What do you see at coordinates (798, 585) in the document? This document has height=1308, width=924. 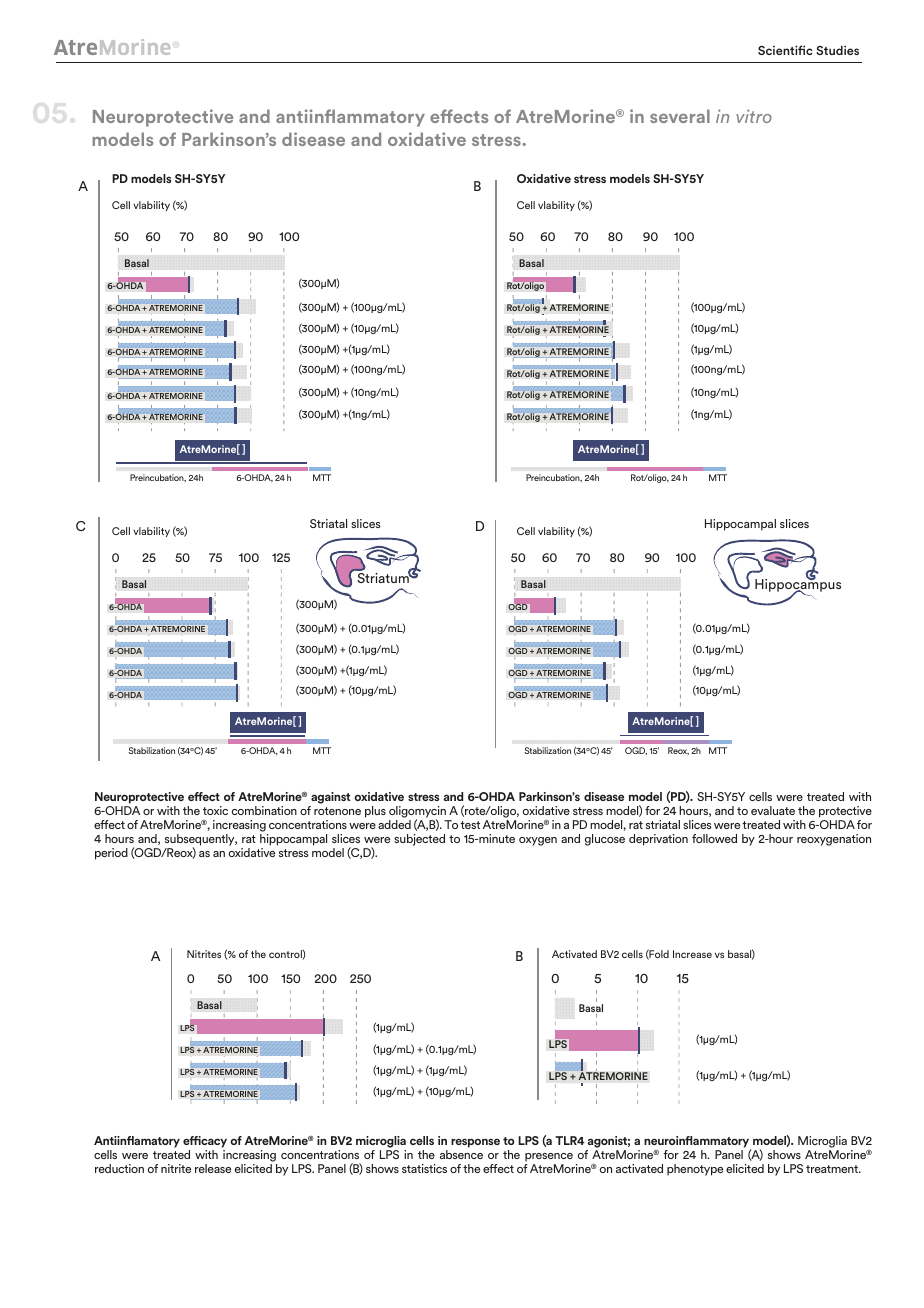 I see `Hippocampus` at bounding box center [798, 585].
